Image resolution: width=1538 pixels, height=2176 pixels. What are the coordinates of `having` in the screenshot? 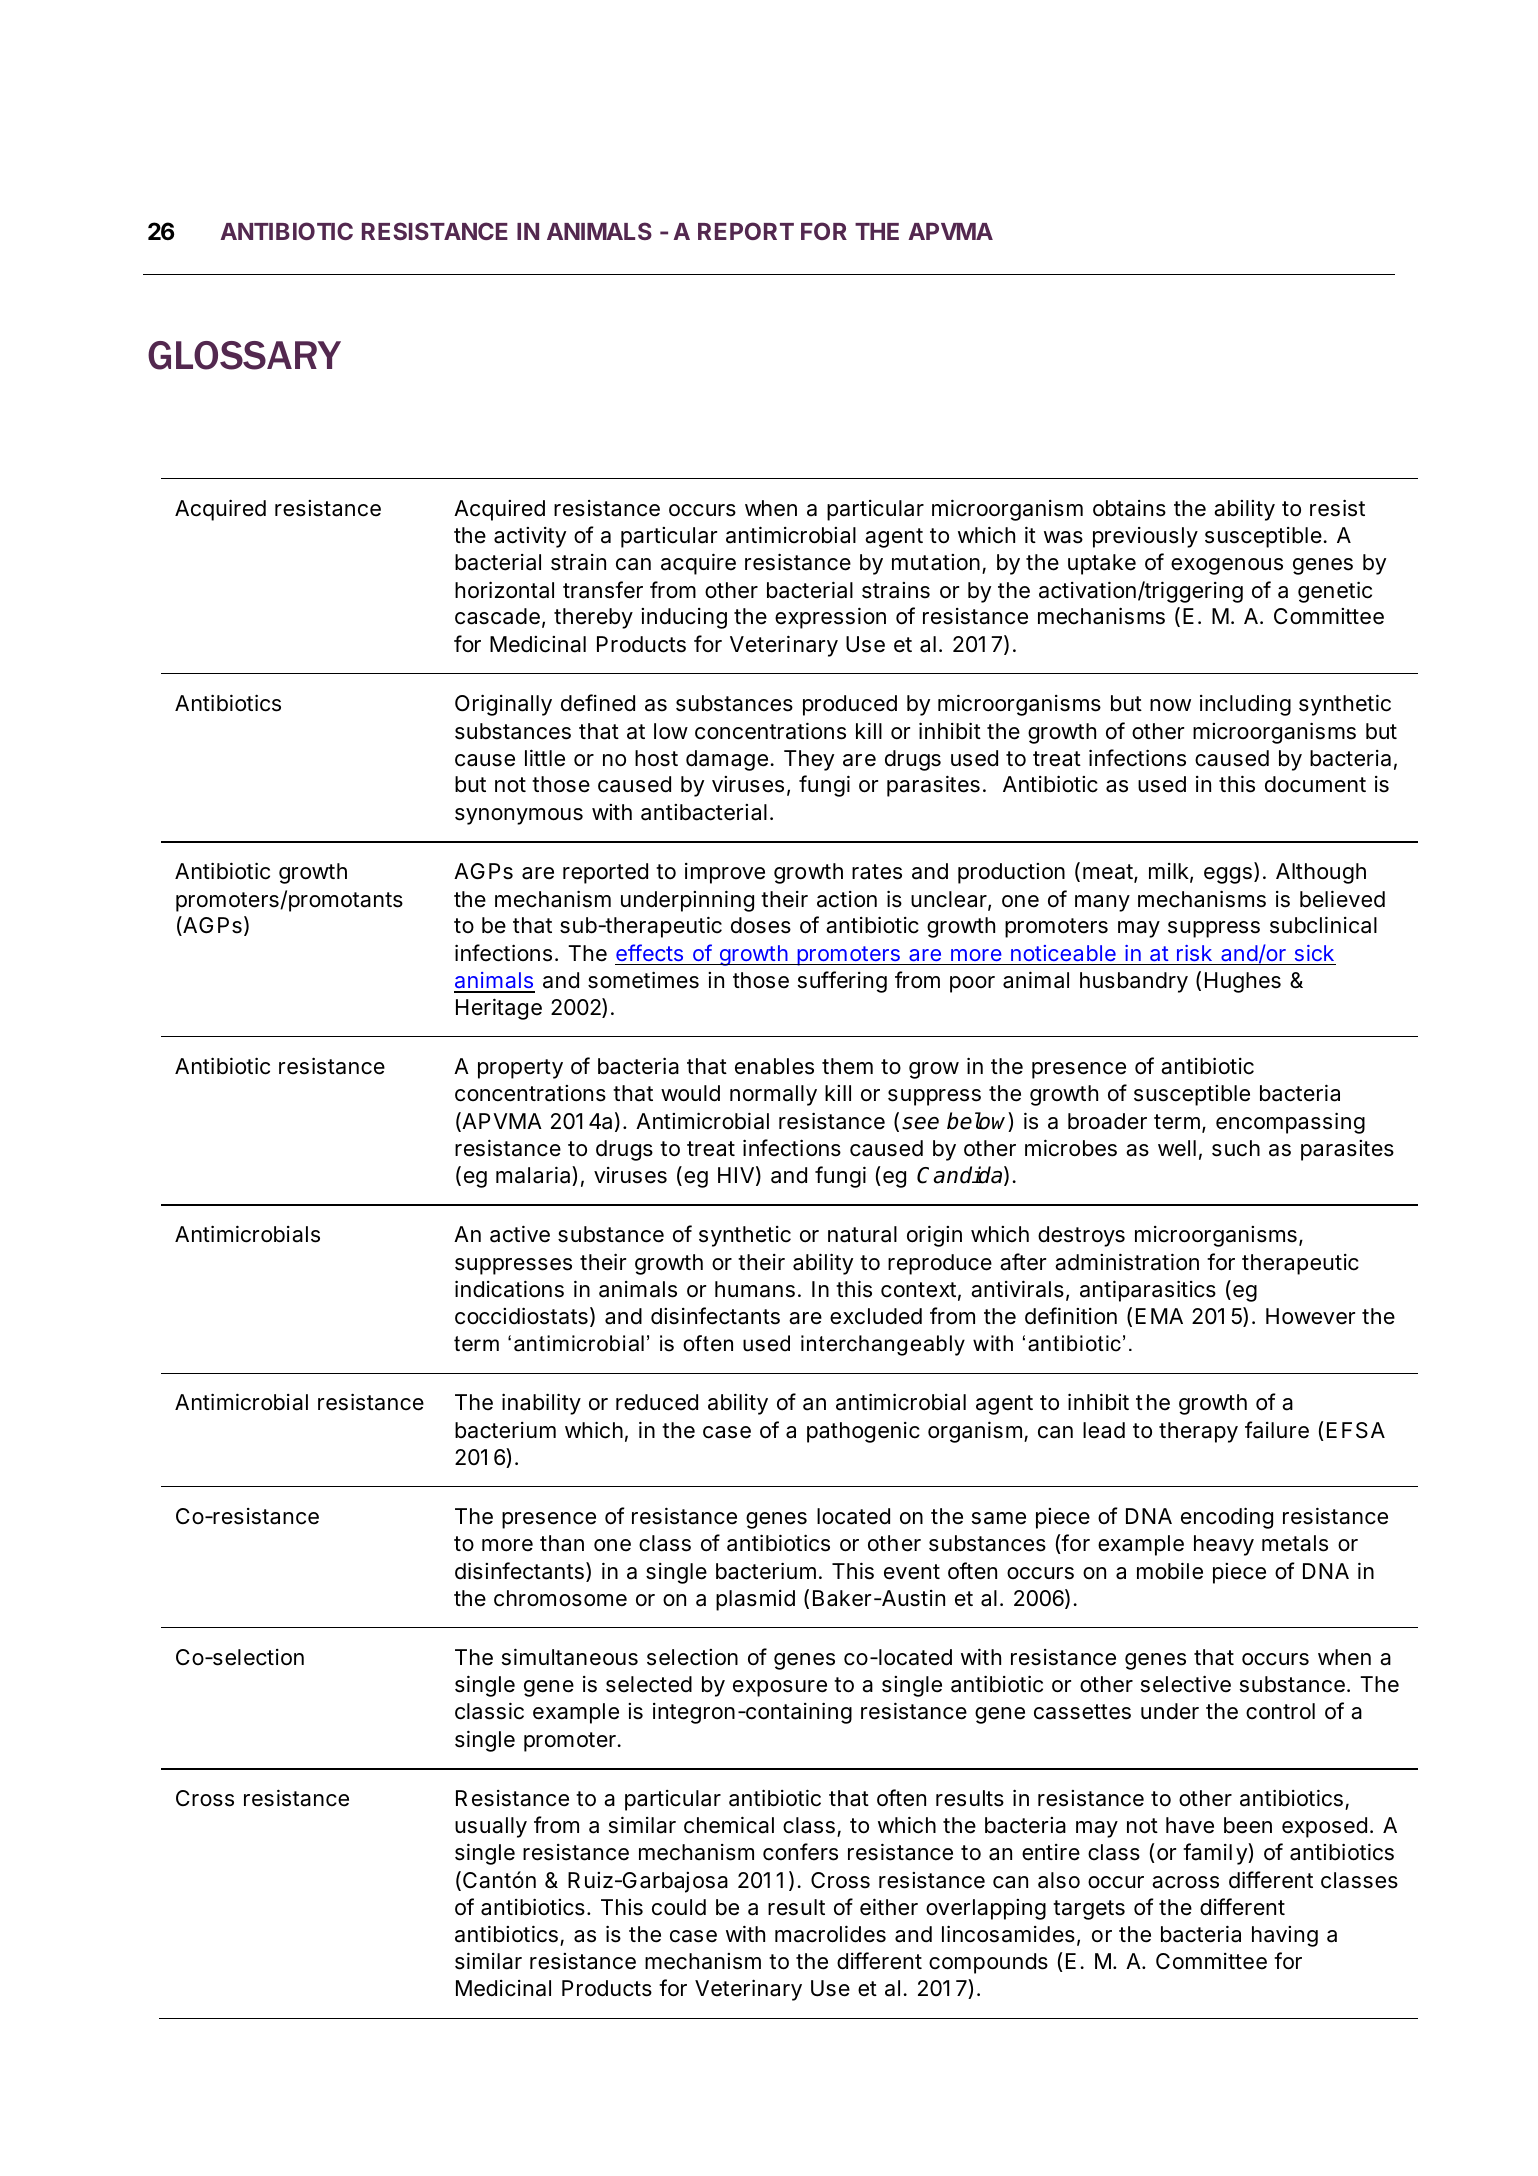 It's located at (1285, 1936).
